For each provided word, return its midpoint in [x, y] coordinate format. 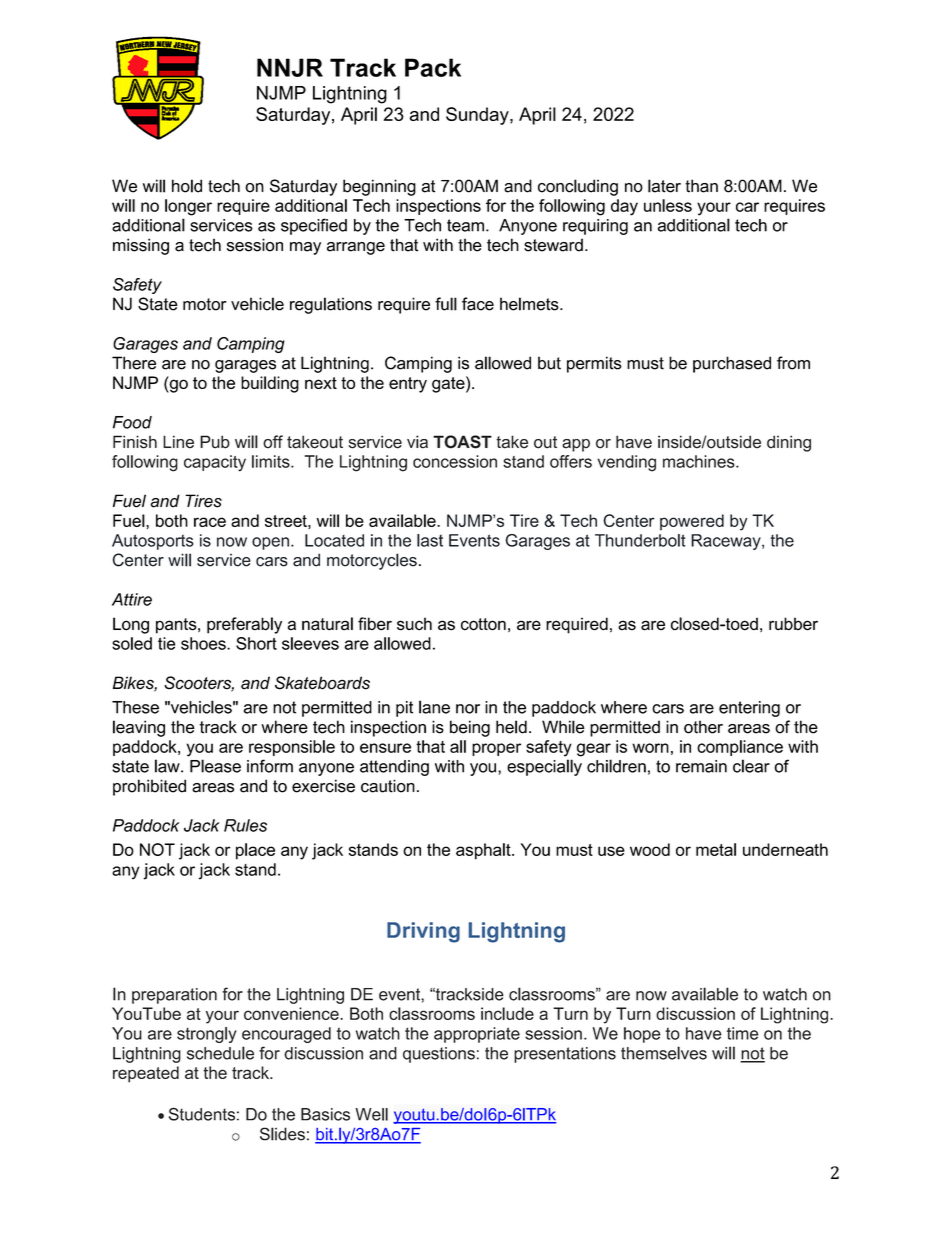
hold [187, 186]
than [701, 186]
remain [701, 766]
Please [215, 766]
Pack [433, 67]
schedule [220, 1053]
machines [700, 461]
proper [496, 749]
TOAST [462, 442]
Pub [215, 442]
